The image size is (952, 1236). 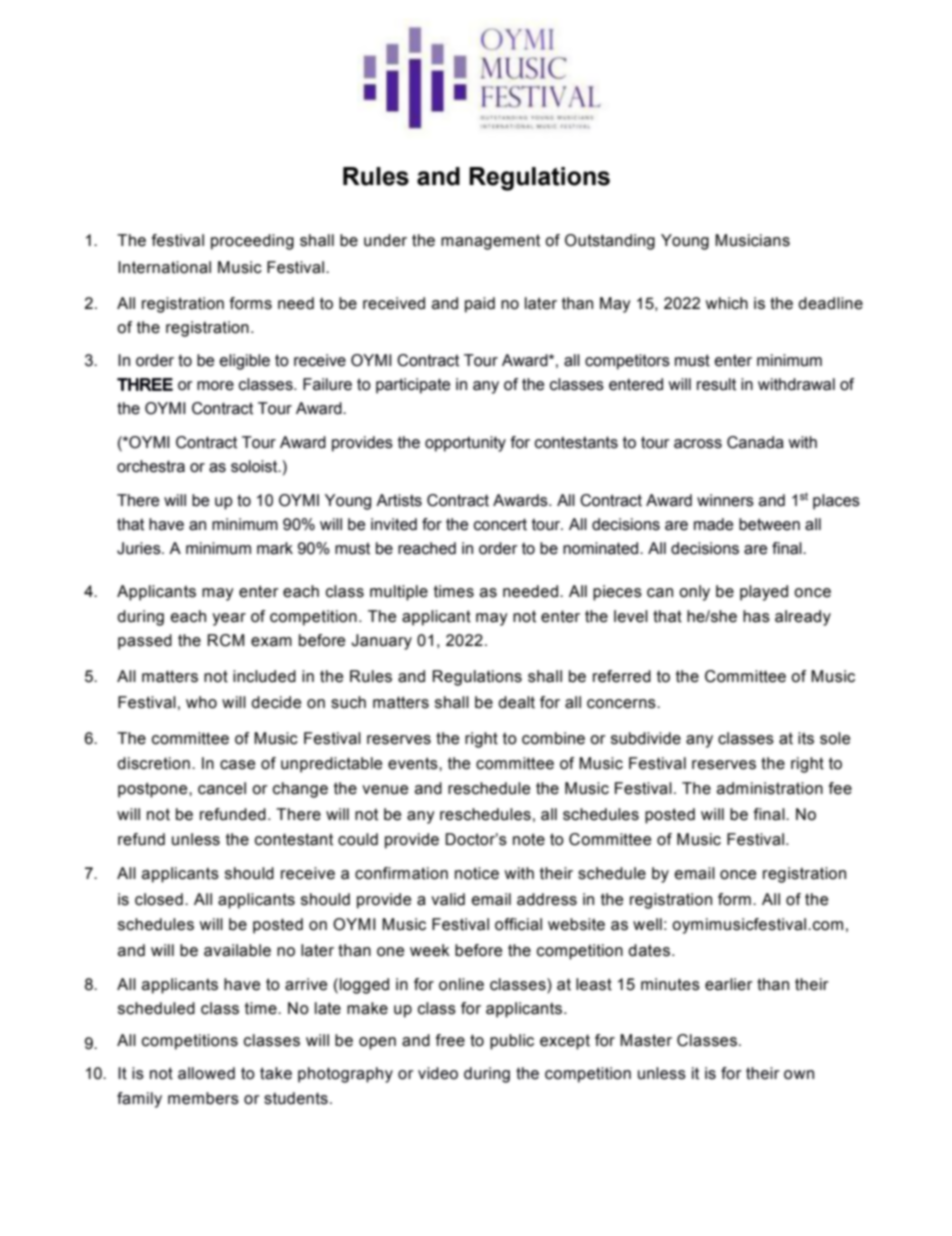 I want to click on has, so click(x=756, y=616).
